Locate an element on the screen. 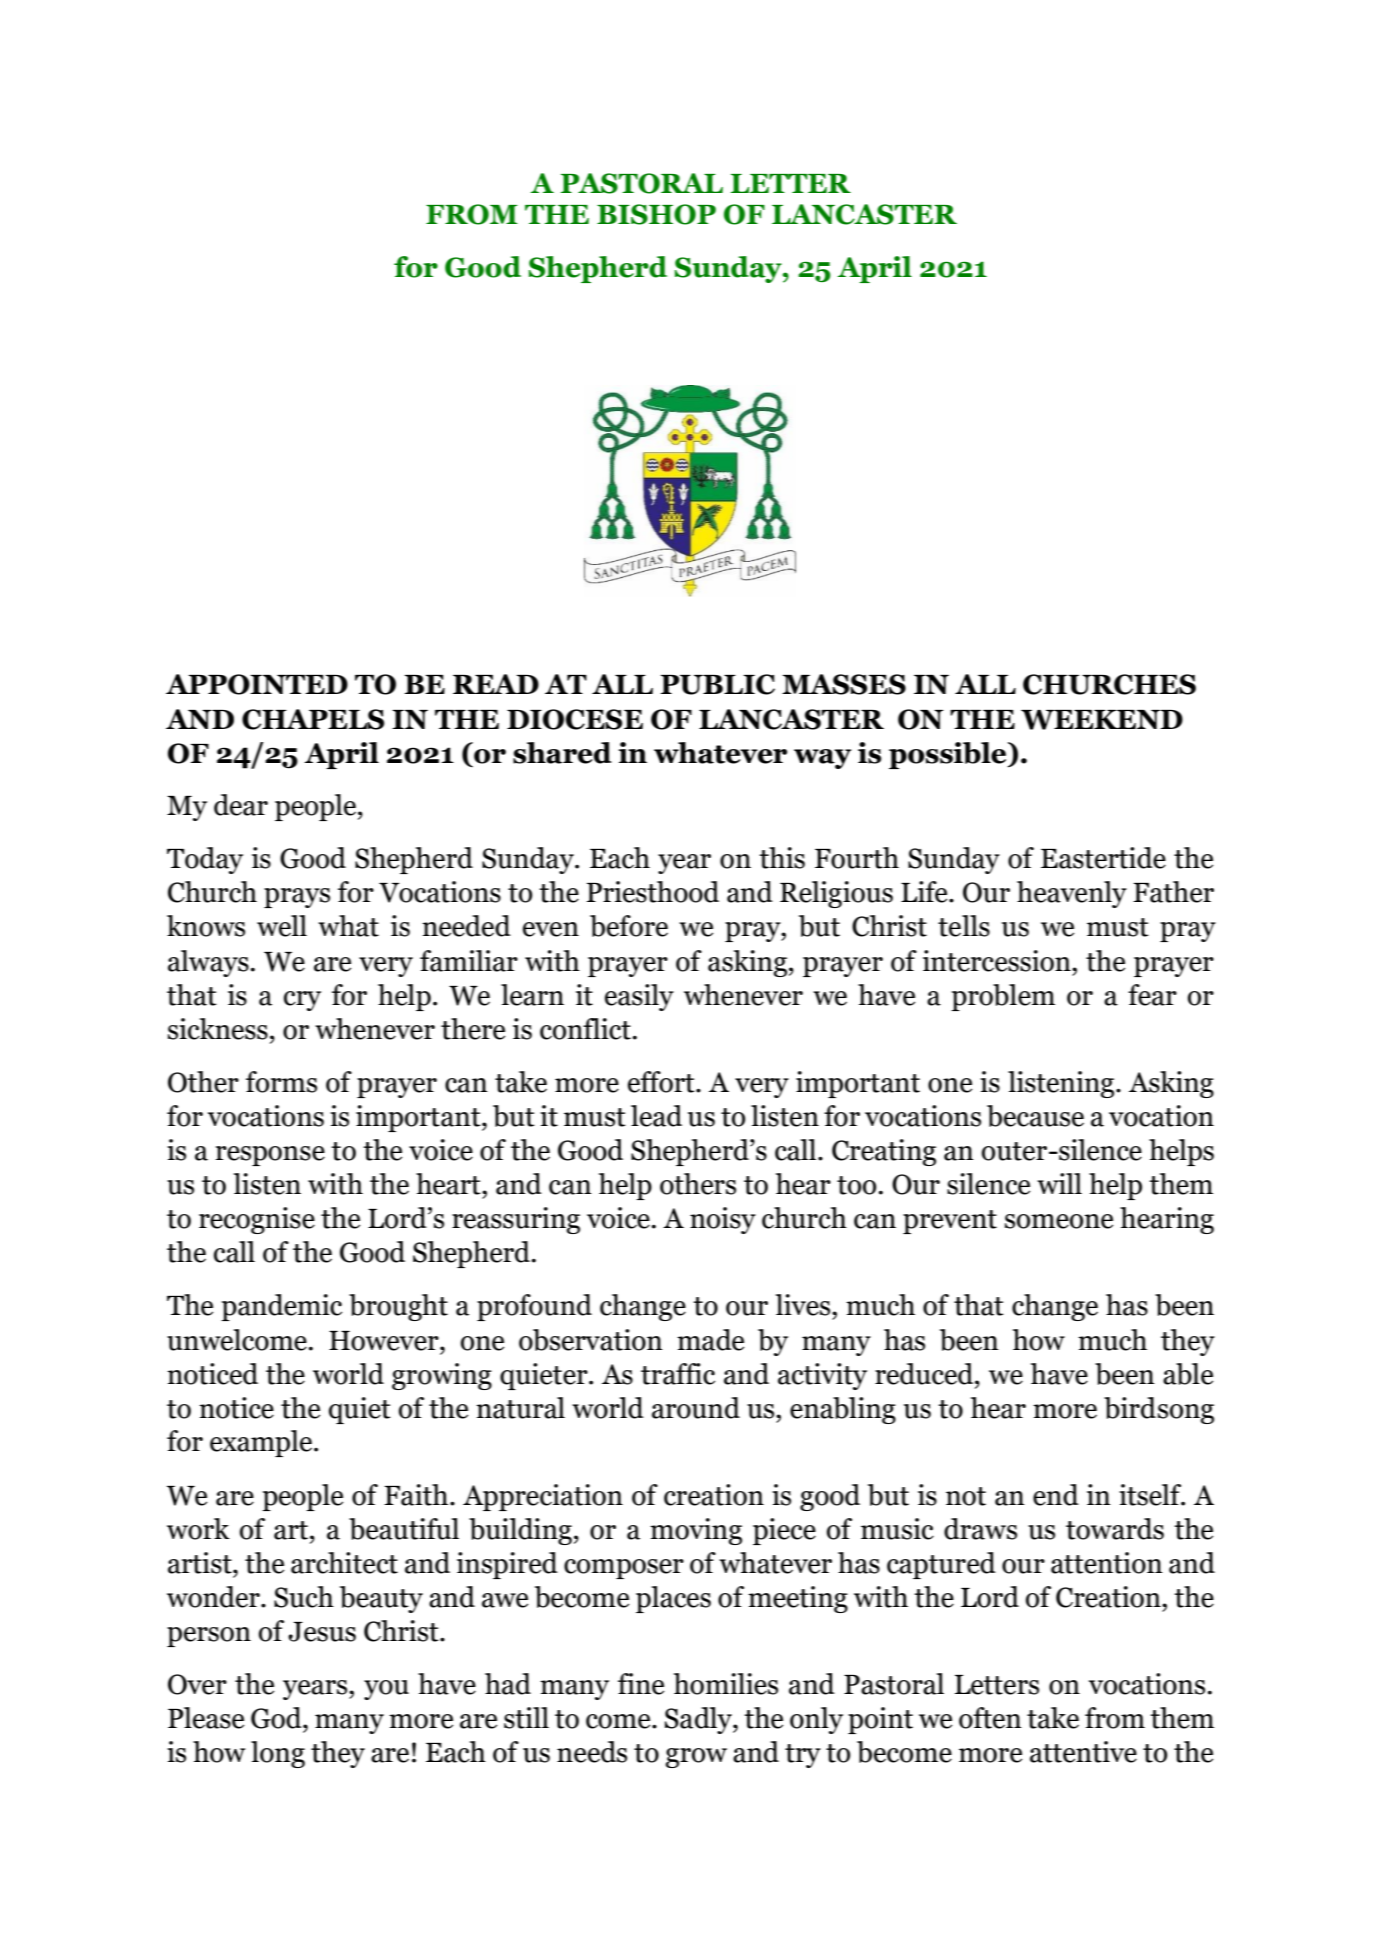 The width and height of the screenshot is (1382, 1954). noisy is located at coordinates (723, 1220).
